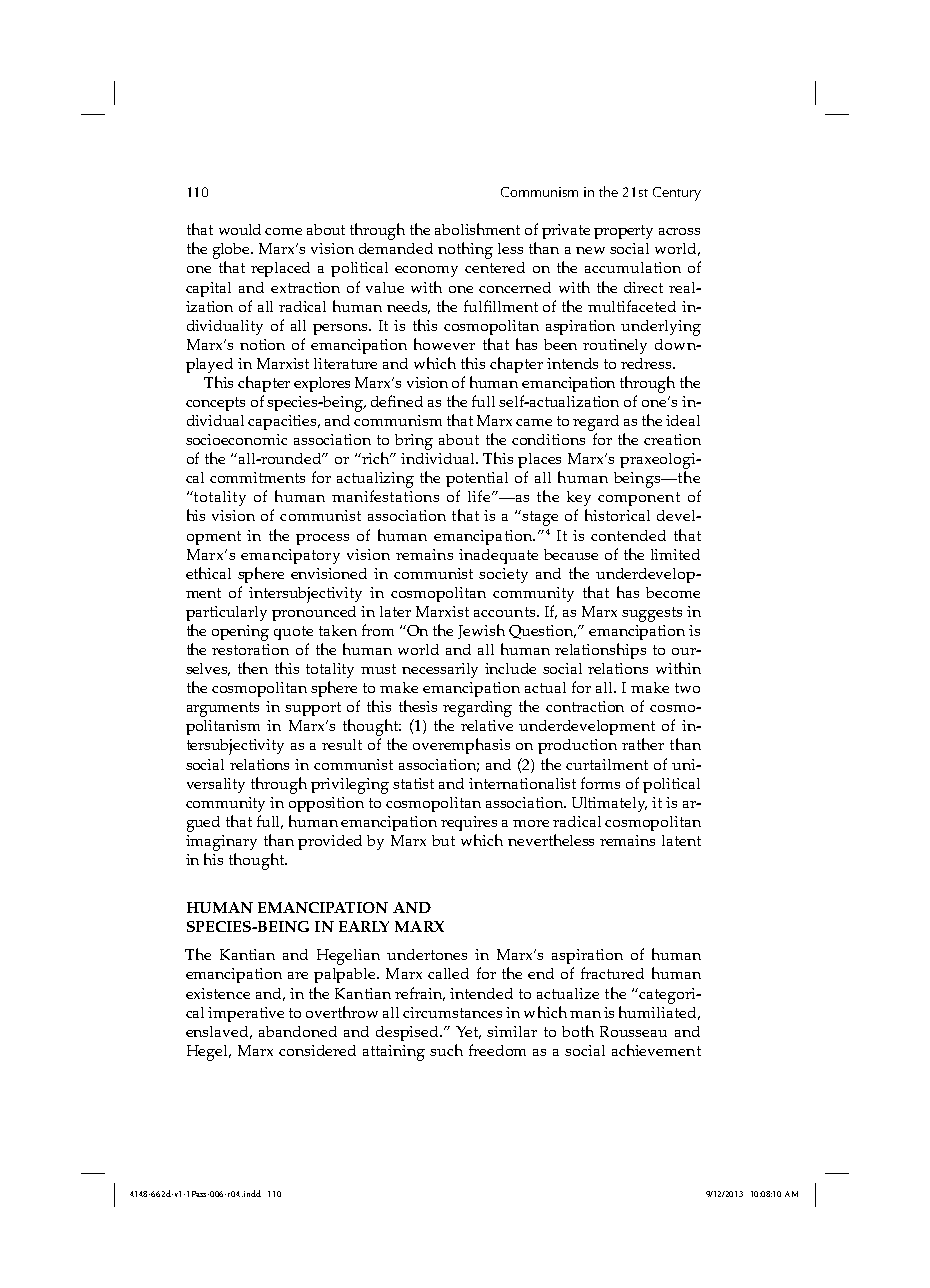 Image resolution: width=930 pixels, height=1288 pixels. What do you see at coordinates (221, 843) in the document?
I see `imaginary` at bounding box center [221, 843].
